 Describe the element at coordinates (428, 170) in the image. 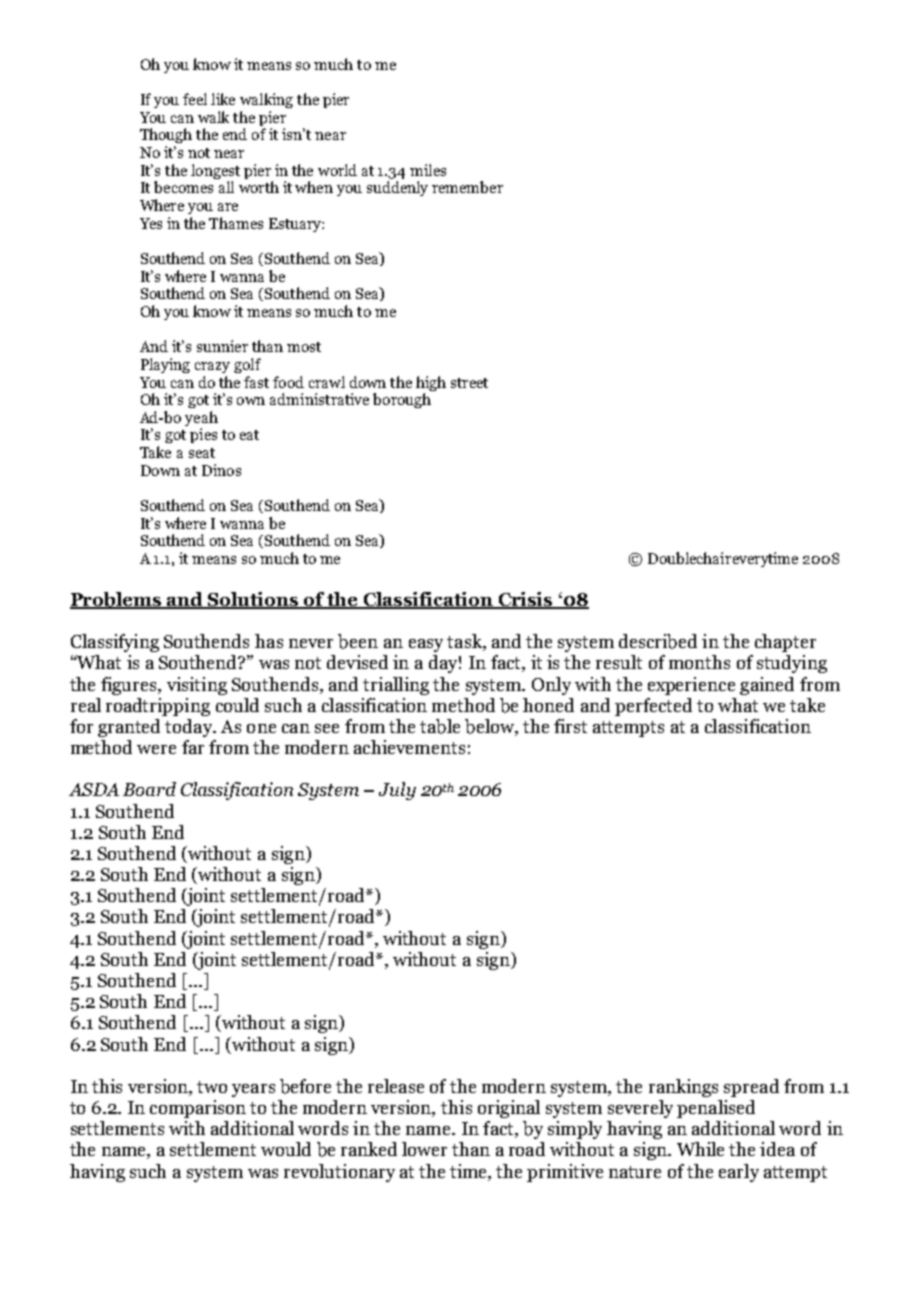

I see `miles` at that location.
